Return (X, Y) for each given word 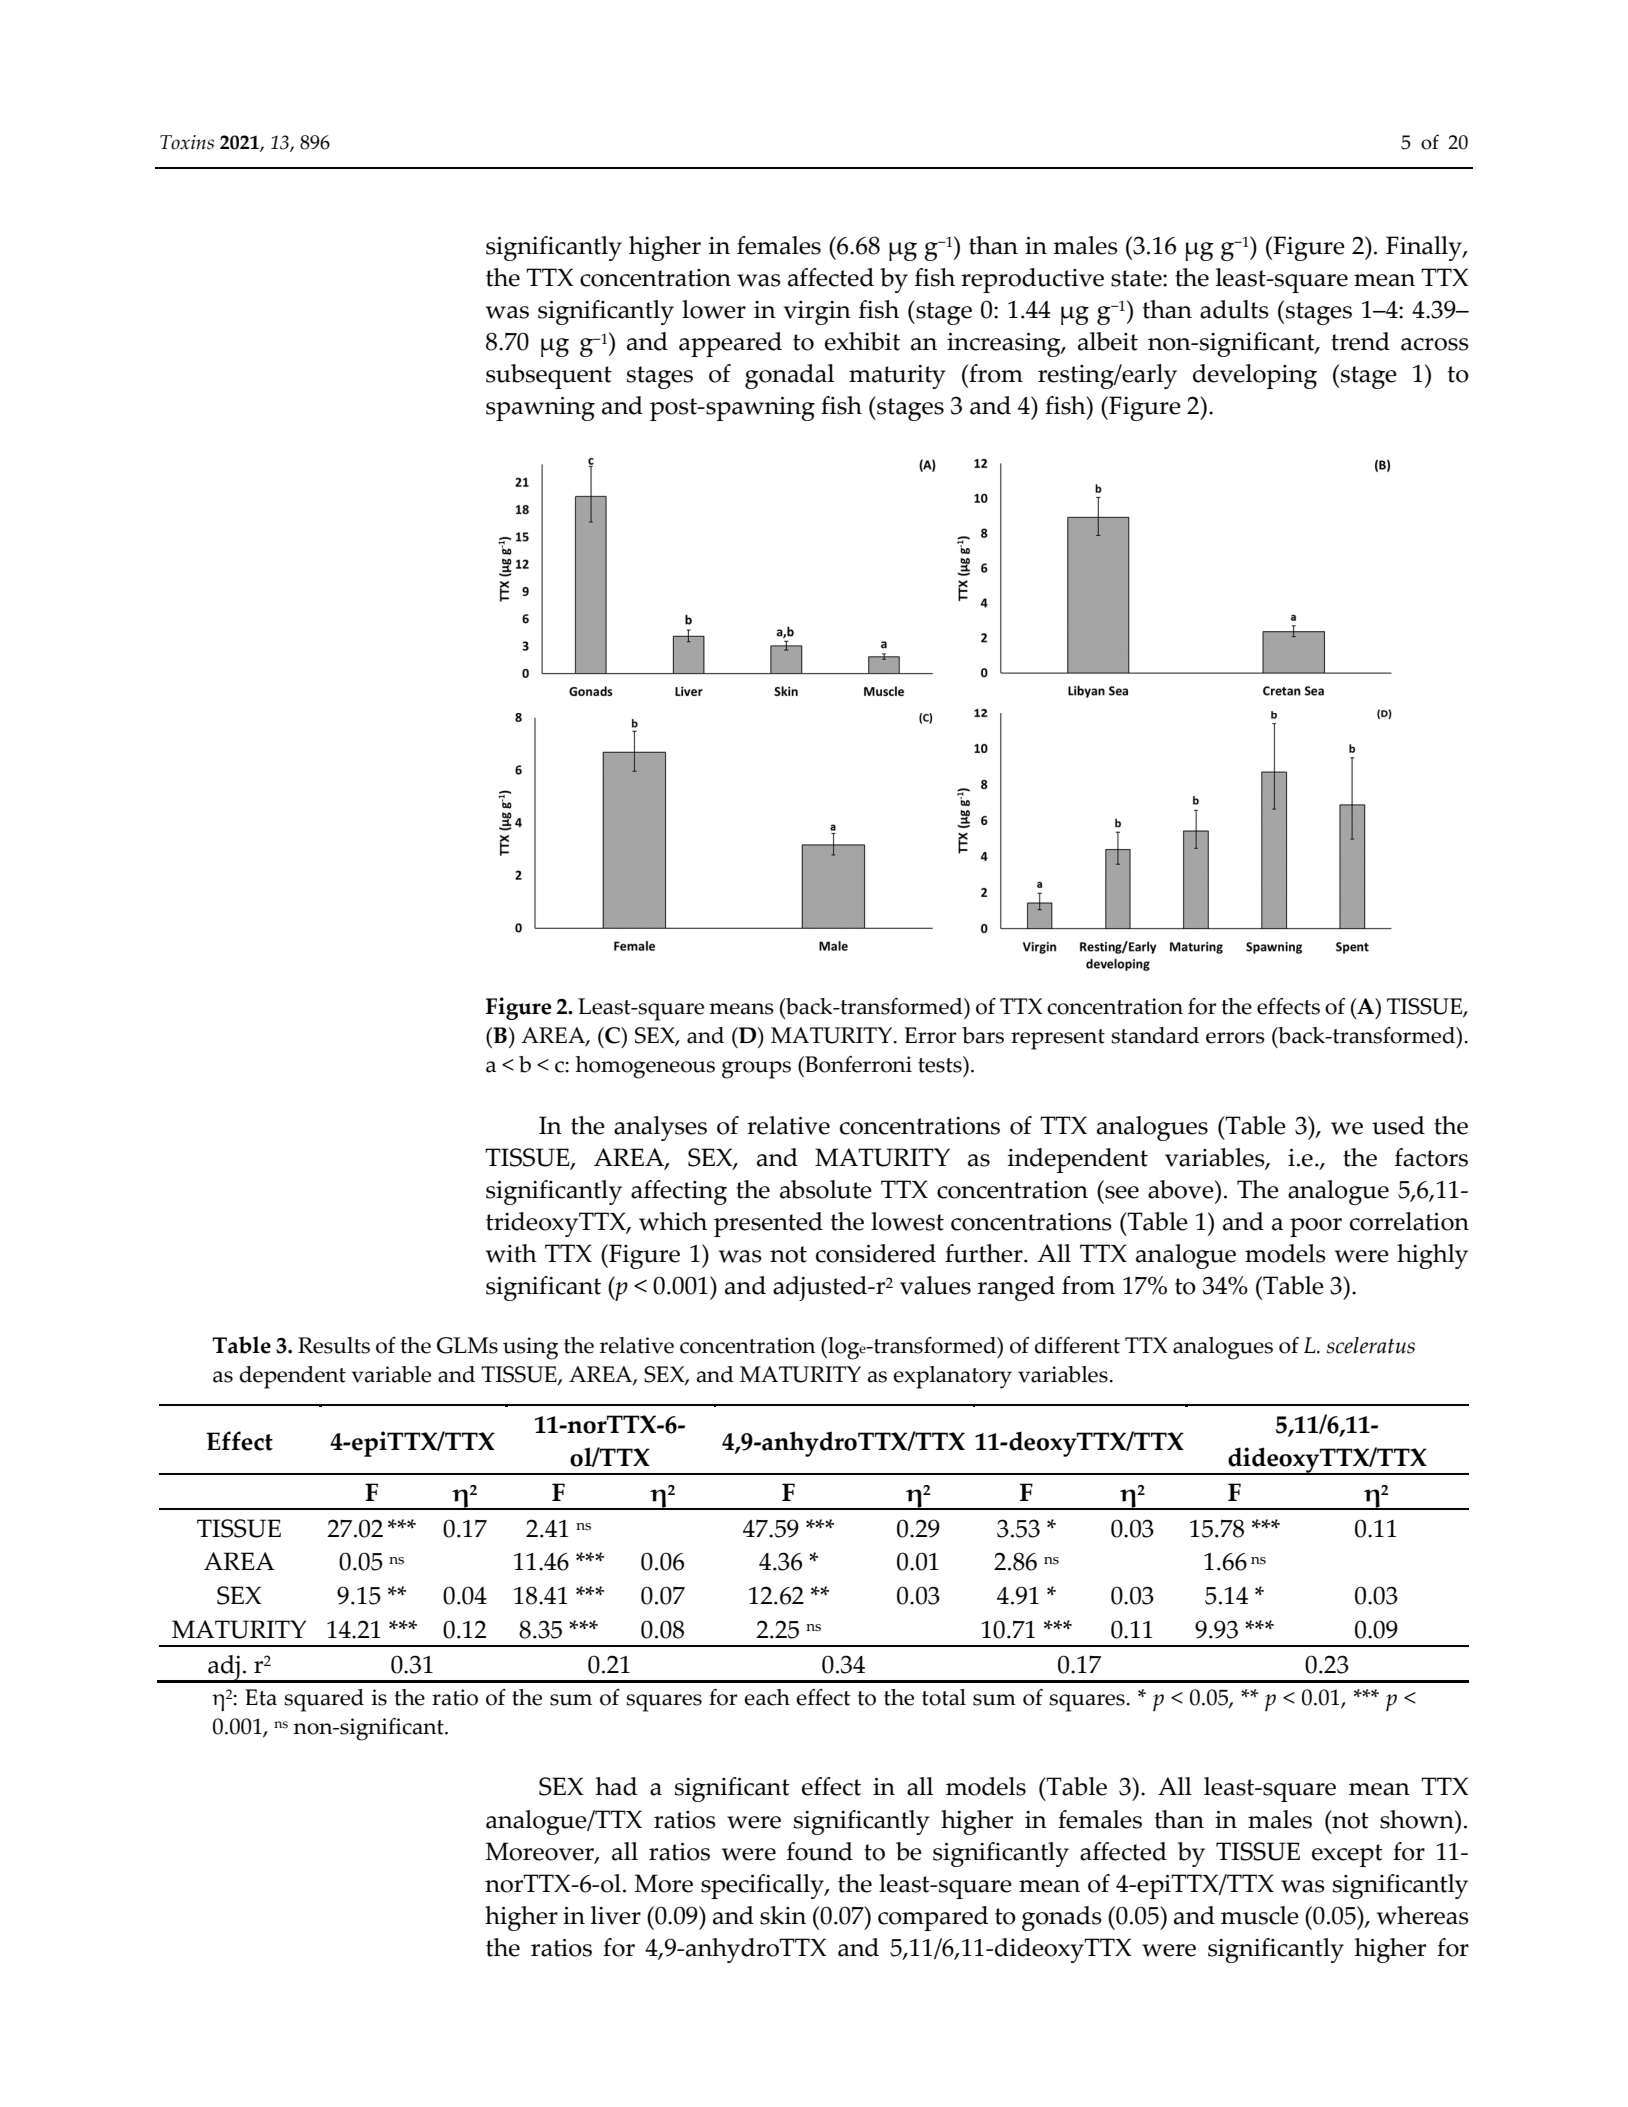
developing (1255, 376)
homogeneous (645, 1067)
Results (334, 1345)
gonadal (789, 376)
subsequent (549, 376)
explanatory (952, 1377)
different (1077, 1345)
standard (1155, 1035)
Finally (1425, 248)
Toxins (187, 142)
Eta (261, 1697)
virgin (817, 313)
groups (756, 1070)
